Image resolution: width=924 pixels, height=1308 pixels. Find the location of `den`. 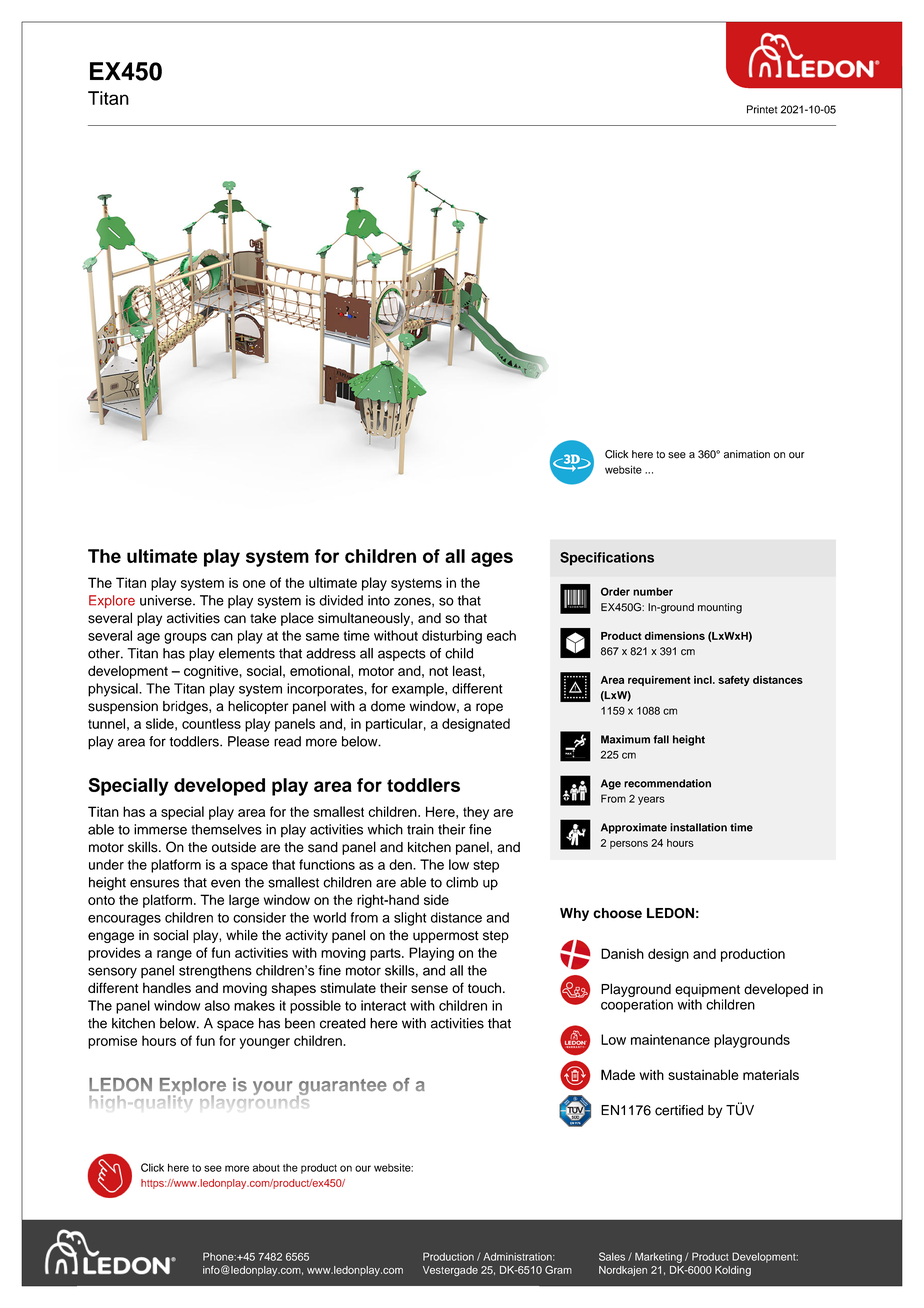

den is located at coordinates (401, 864).
